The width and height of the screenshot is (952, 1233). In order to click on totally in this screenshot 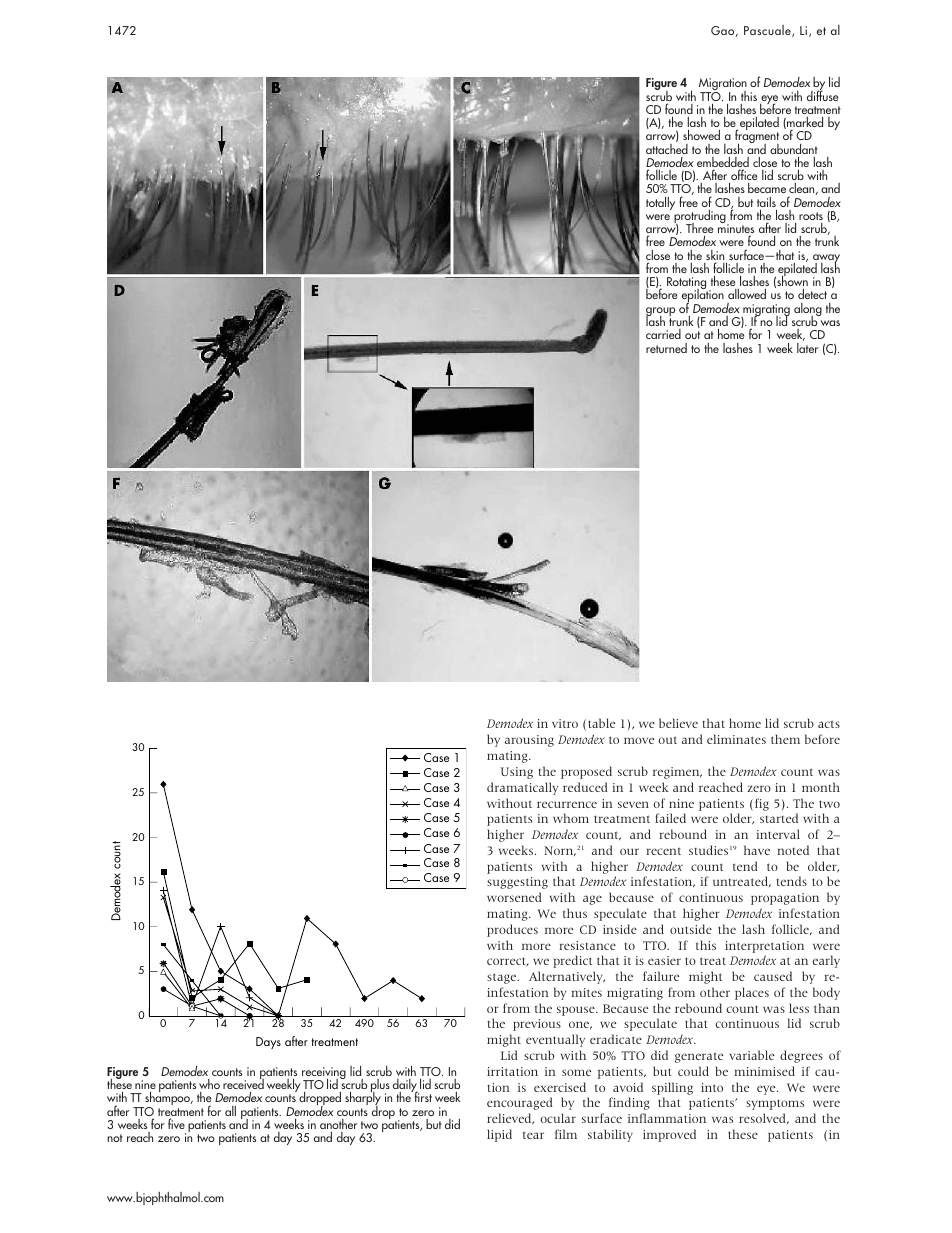, I will do `click(660, 203)`.
